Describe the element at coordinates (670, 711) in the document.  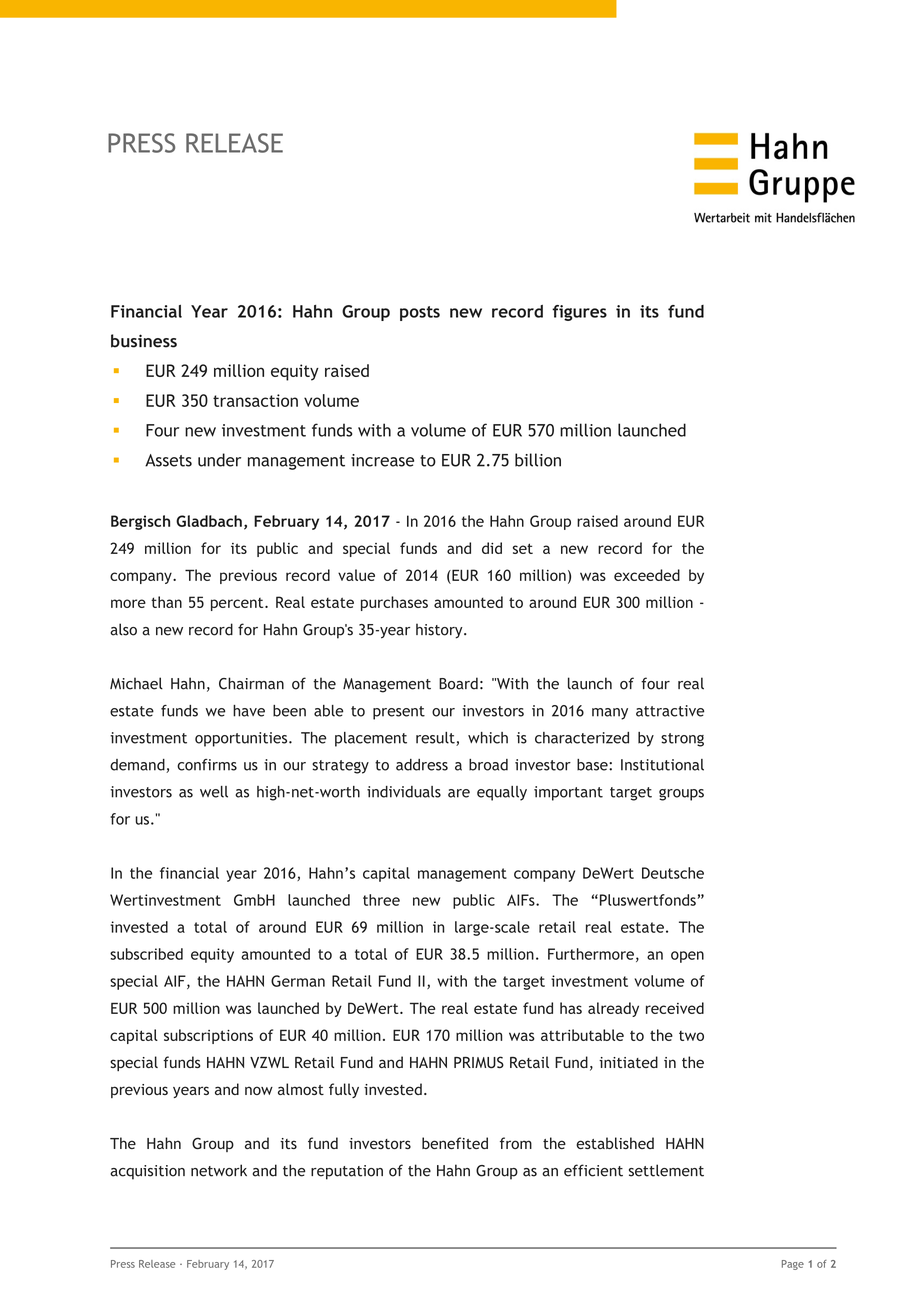
I see `attractive` at that location.
